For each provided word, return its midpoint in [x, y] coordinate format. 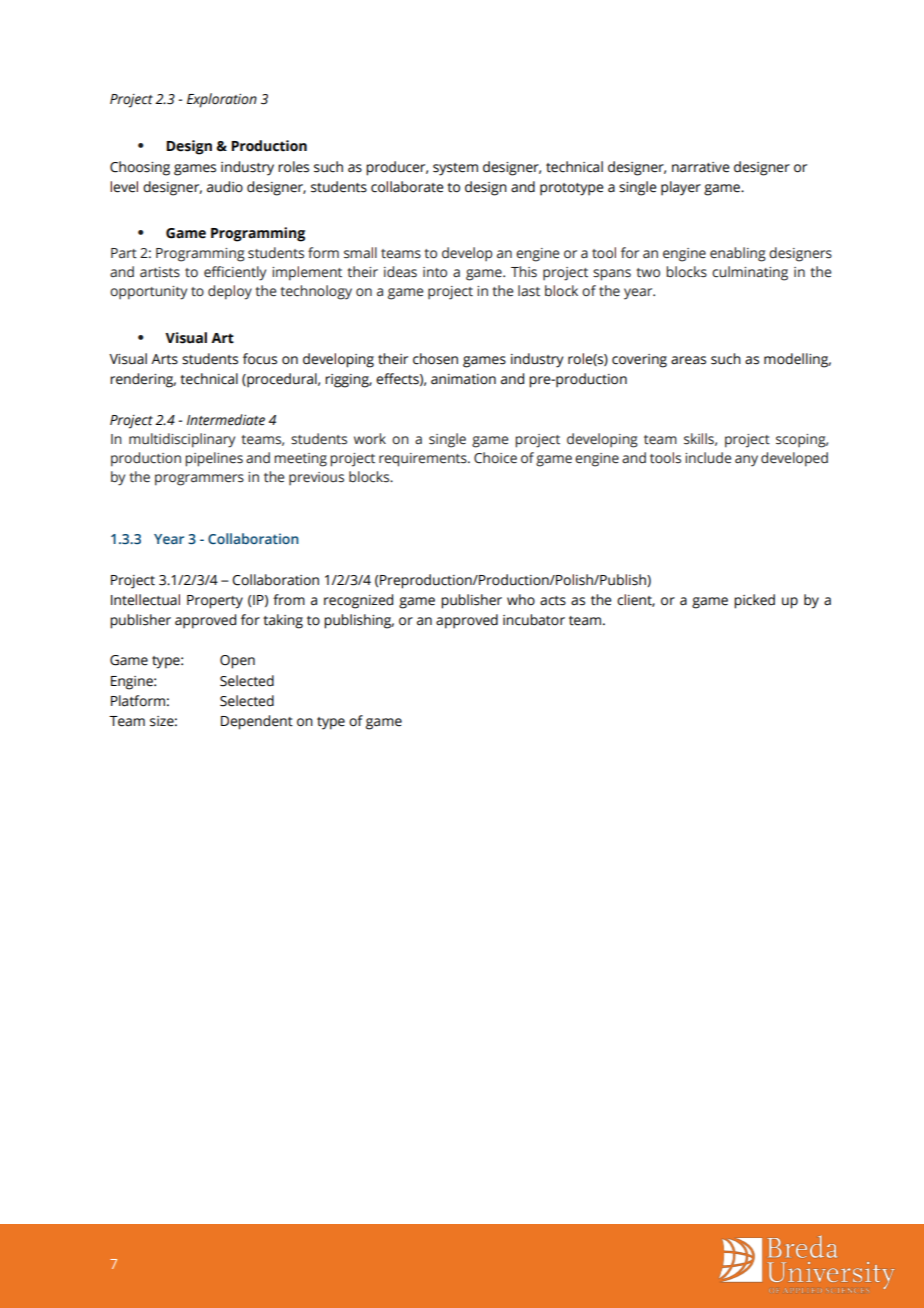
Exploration [222, 100]
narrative [701, 167]
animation [463, 379]
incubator [534, 620]
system [455, 169]
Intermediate [226, 420]
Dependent [257, 722]
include [708, 458]
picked [754, 601]
